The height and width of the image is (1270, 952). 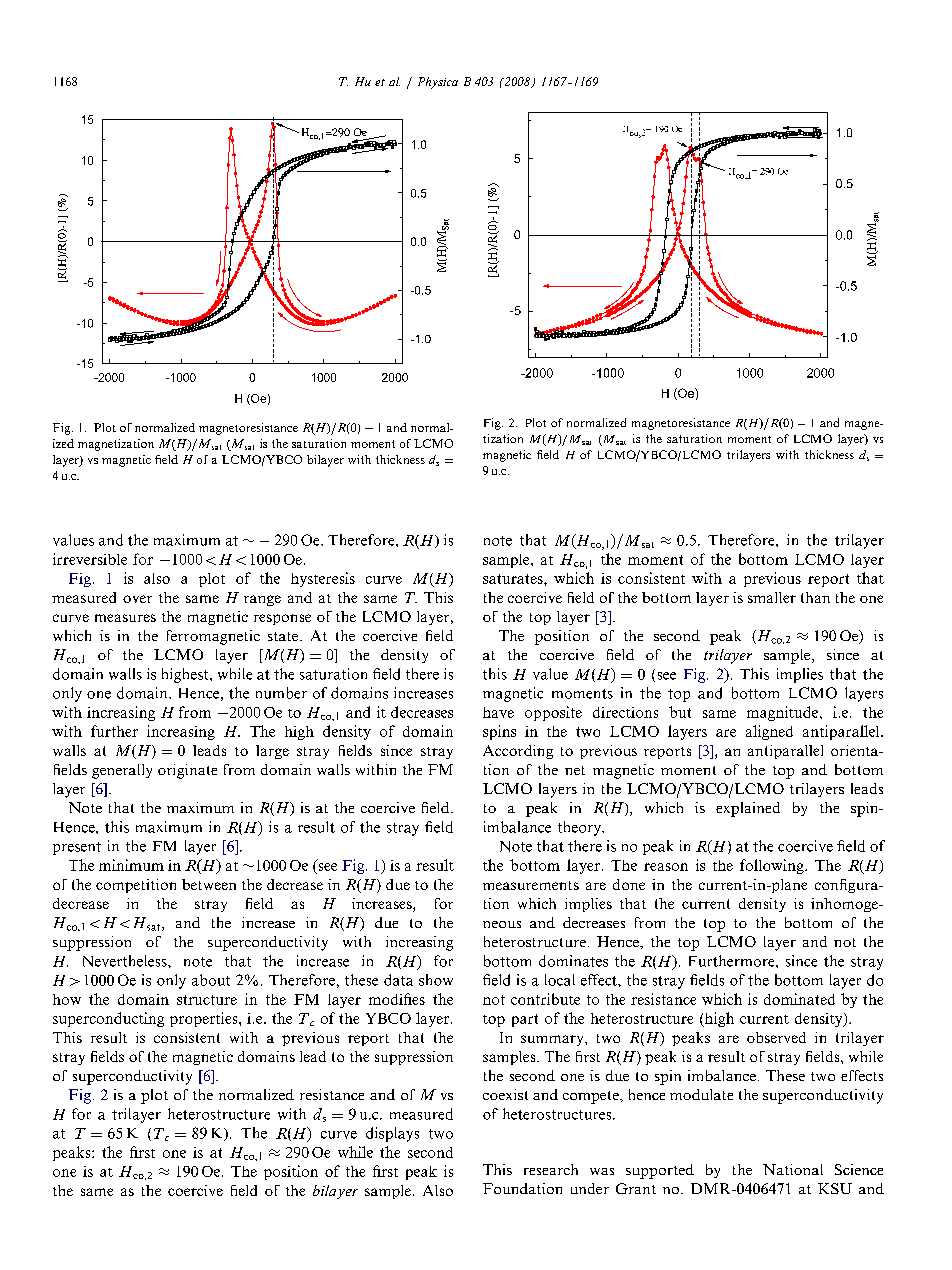 I want to click on following, so click(x=773, y=866).
